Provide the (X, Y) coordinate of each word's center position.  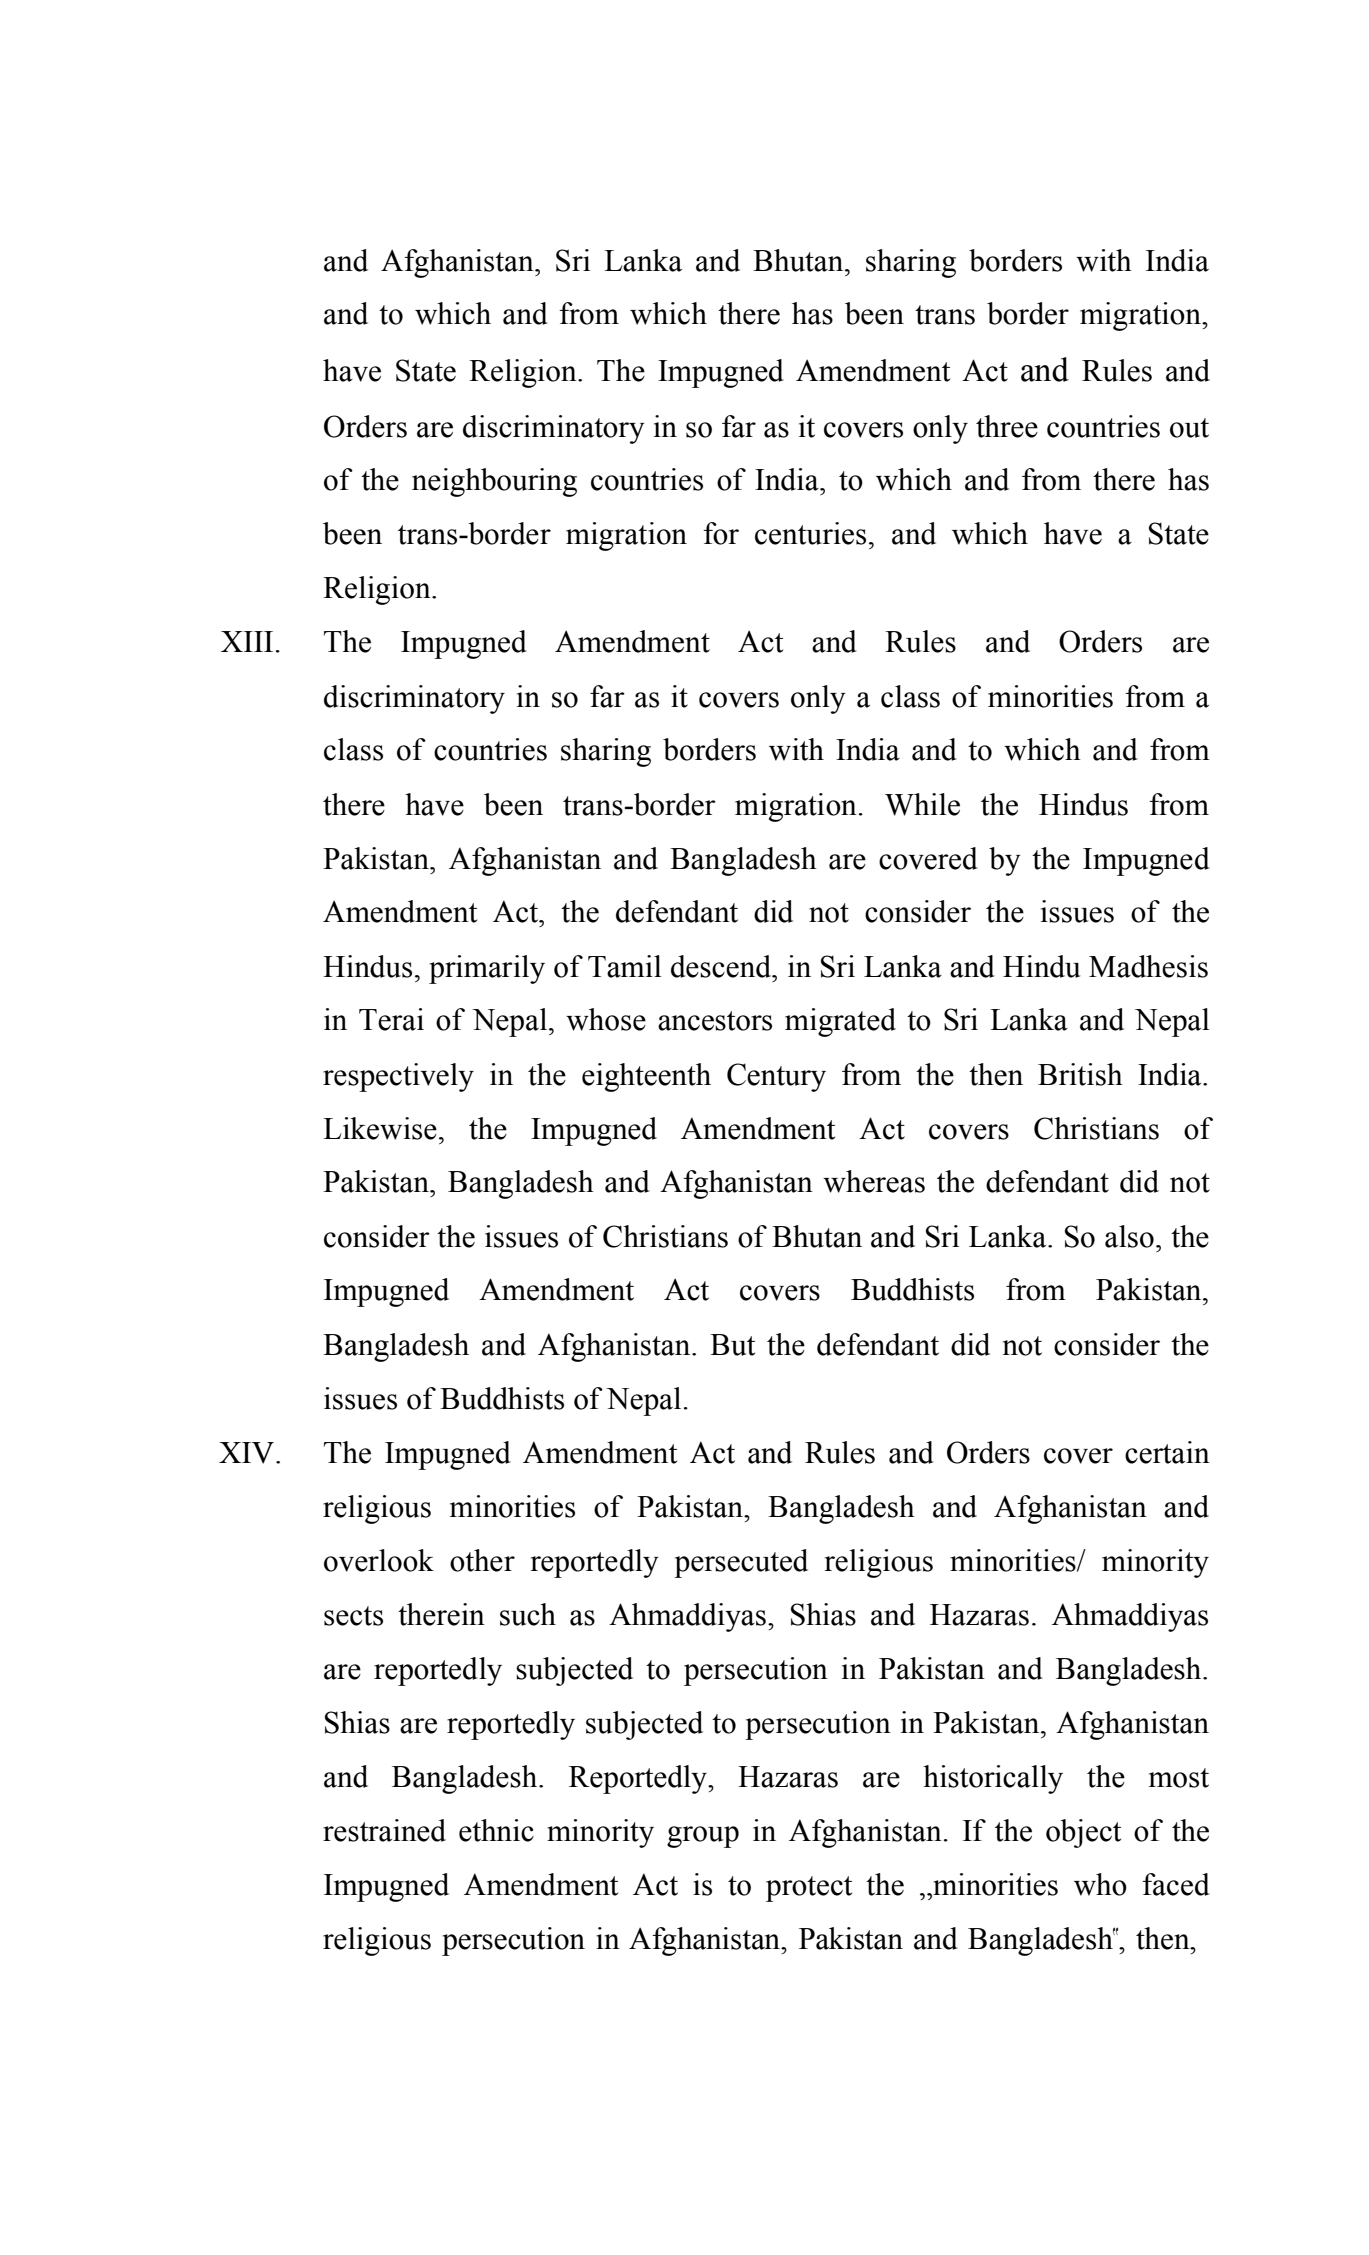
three (1007, 426)
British (1080, 1074)
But (732, 1345)
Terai (391, 1019)
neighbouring (494, 482)
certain (1167, 1452)
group (703, 1837)
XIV (246, 1453)
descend (722, 966)
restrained (384, 1830)
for (721, 533)
